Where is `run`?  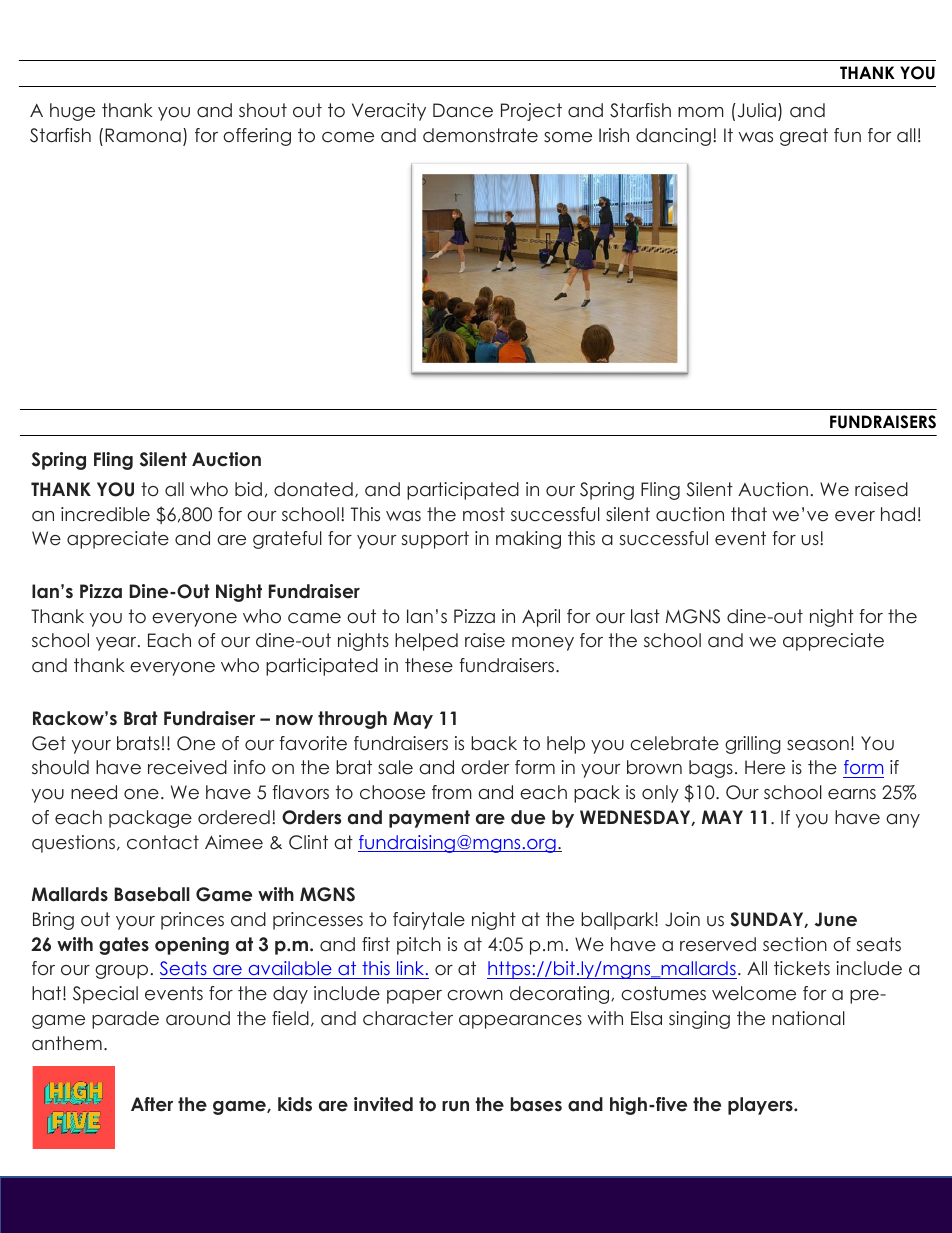 run is located at coordinates (455, 1106).
